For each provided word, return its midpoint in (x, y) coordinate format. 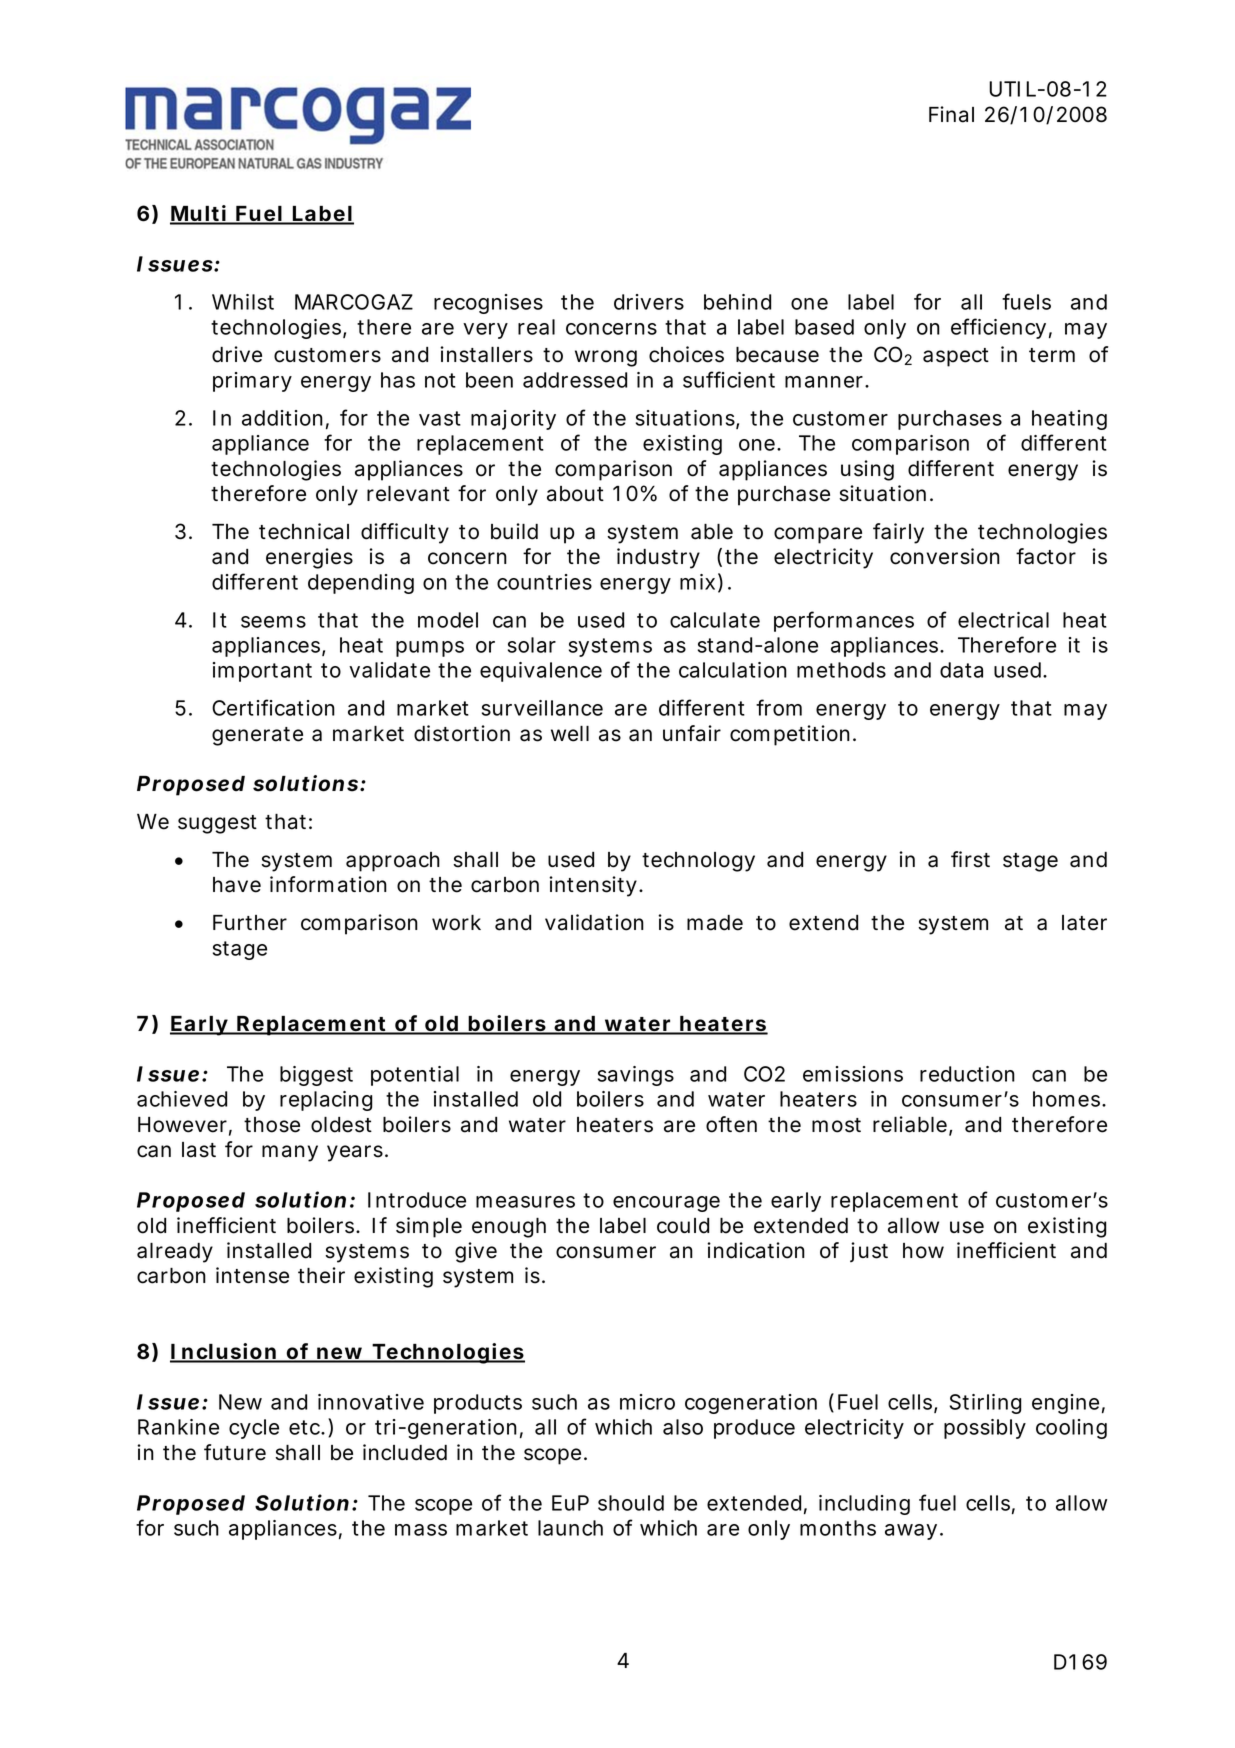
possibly (985, 1429)
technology (698, 862)
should (631, 1503)
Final (951, 114)
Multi (199, 214)
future (235, 1452)
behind (737, 302)
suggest (217, 824)
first (970, 859)
